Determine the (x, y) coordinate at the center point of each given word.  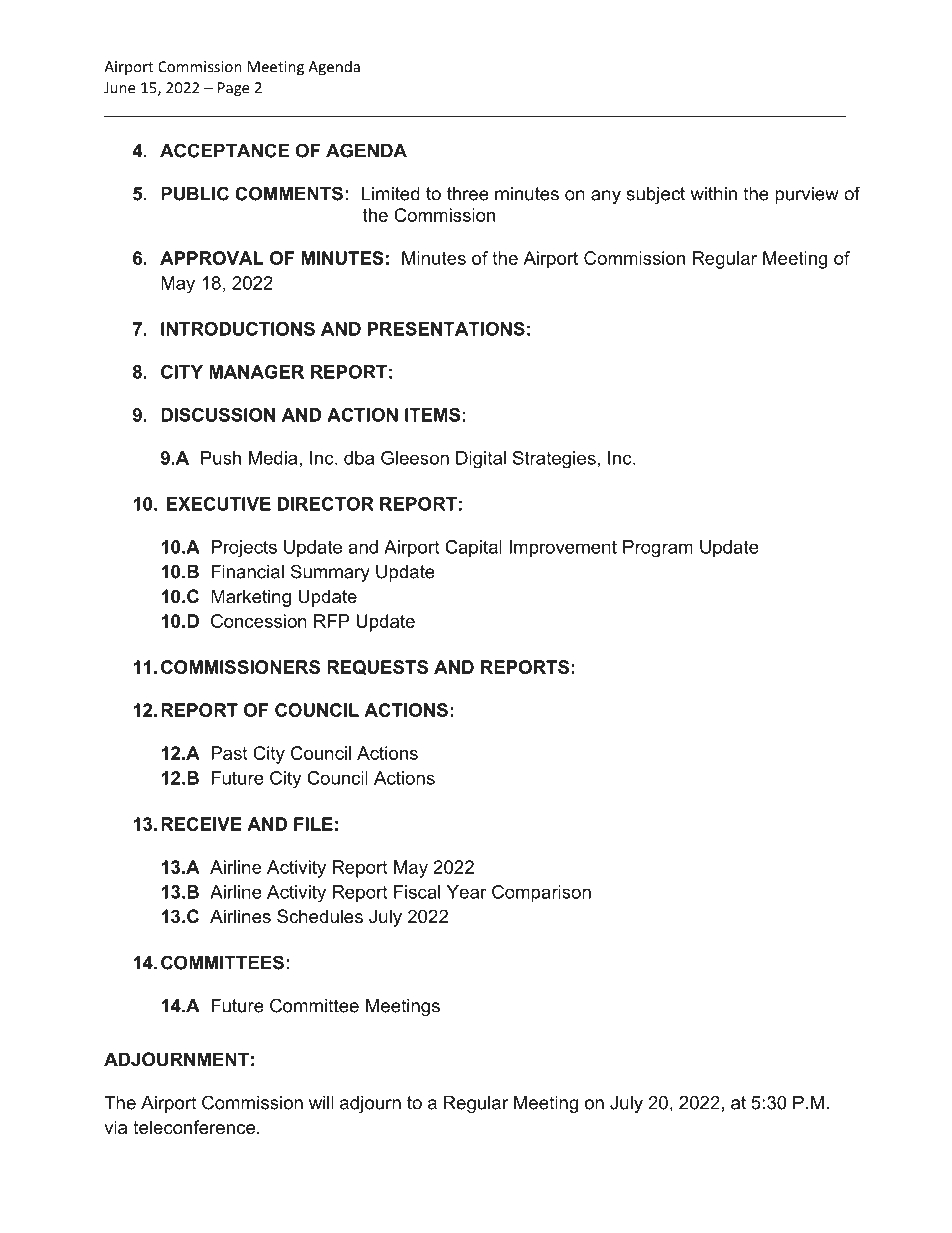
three (468, 194)
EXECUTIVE (219, 504)
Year (467, 892)
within (714, 194)
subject (655, 195)
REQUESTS (377, 667)
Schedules (320, 916)
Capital (473, 549)
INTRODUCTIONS (238, 329)
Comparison (541, 894)
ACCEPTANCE (224, 150)
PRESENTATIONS (446, 329)
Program (658, 549)
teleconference (195, 1127)
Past (229, 753)
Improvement (563, 549)
